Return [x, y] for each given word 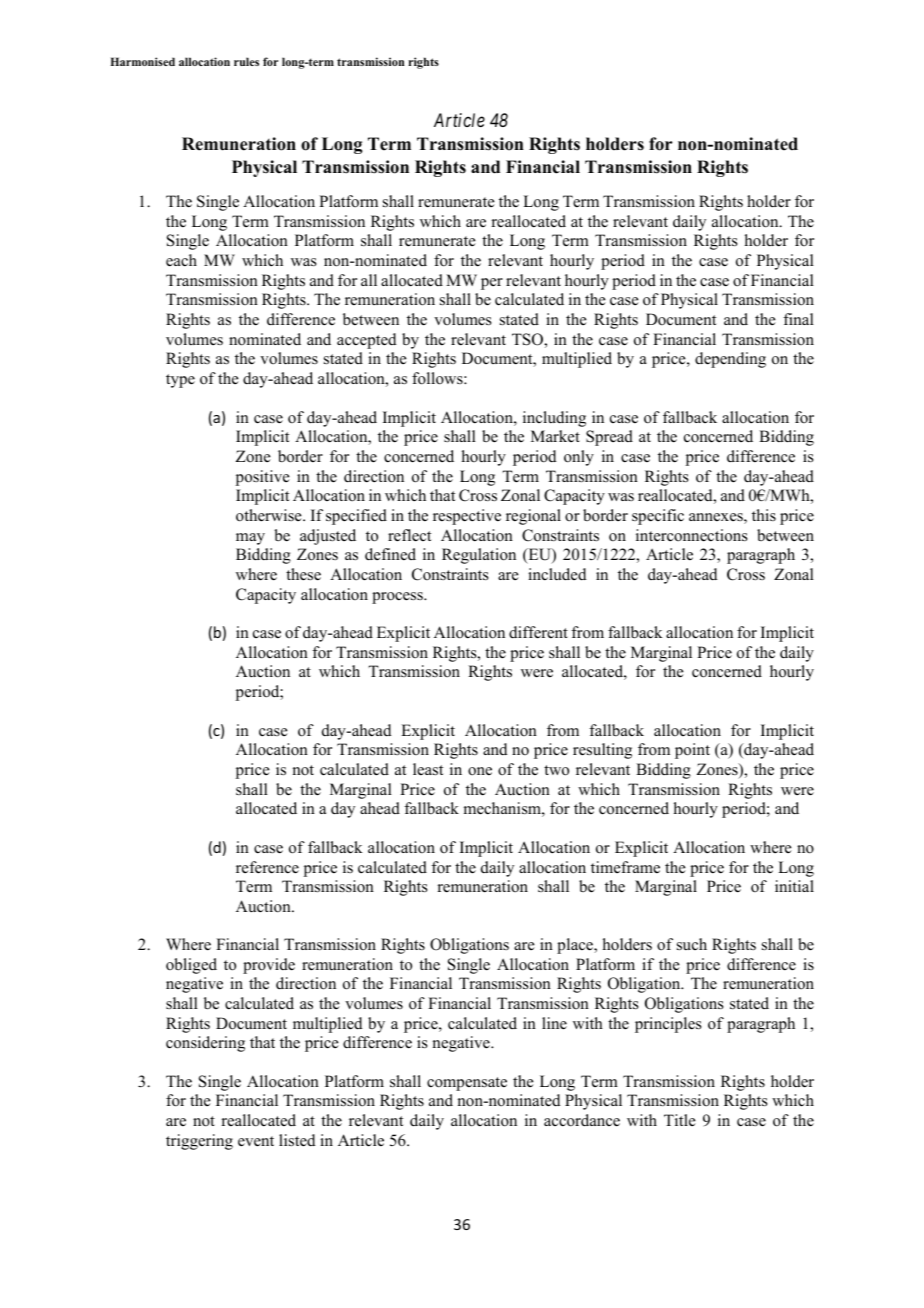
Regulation [479, 556]
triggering [199, 1142]
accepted [367, 341]
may [250, 539]
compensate [467, 1084]
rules [246, 61]
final [798, 319]
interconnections [692, 535]
